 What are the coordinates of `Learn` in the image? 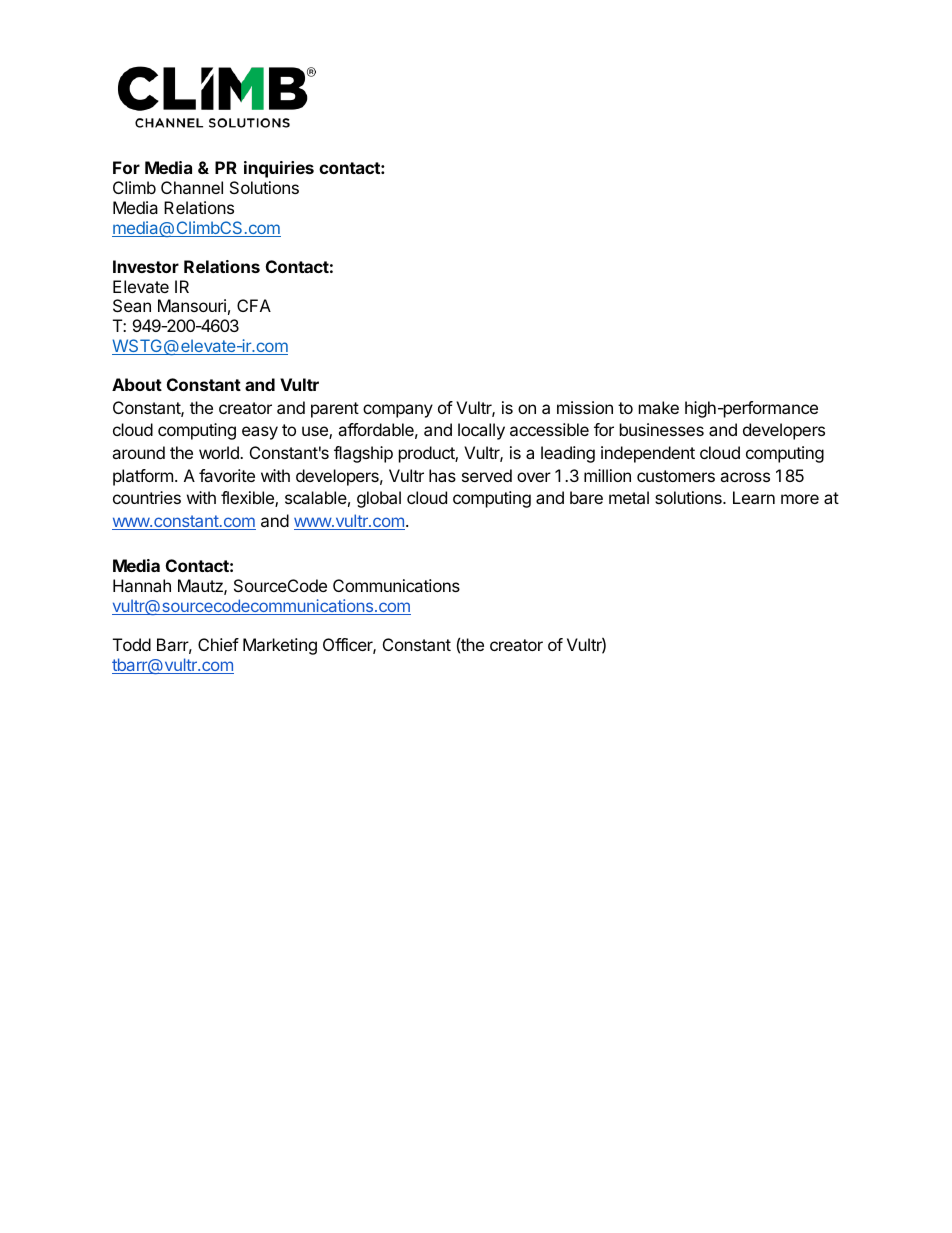 It's located at (754, 497).
